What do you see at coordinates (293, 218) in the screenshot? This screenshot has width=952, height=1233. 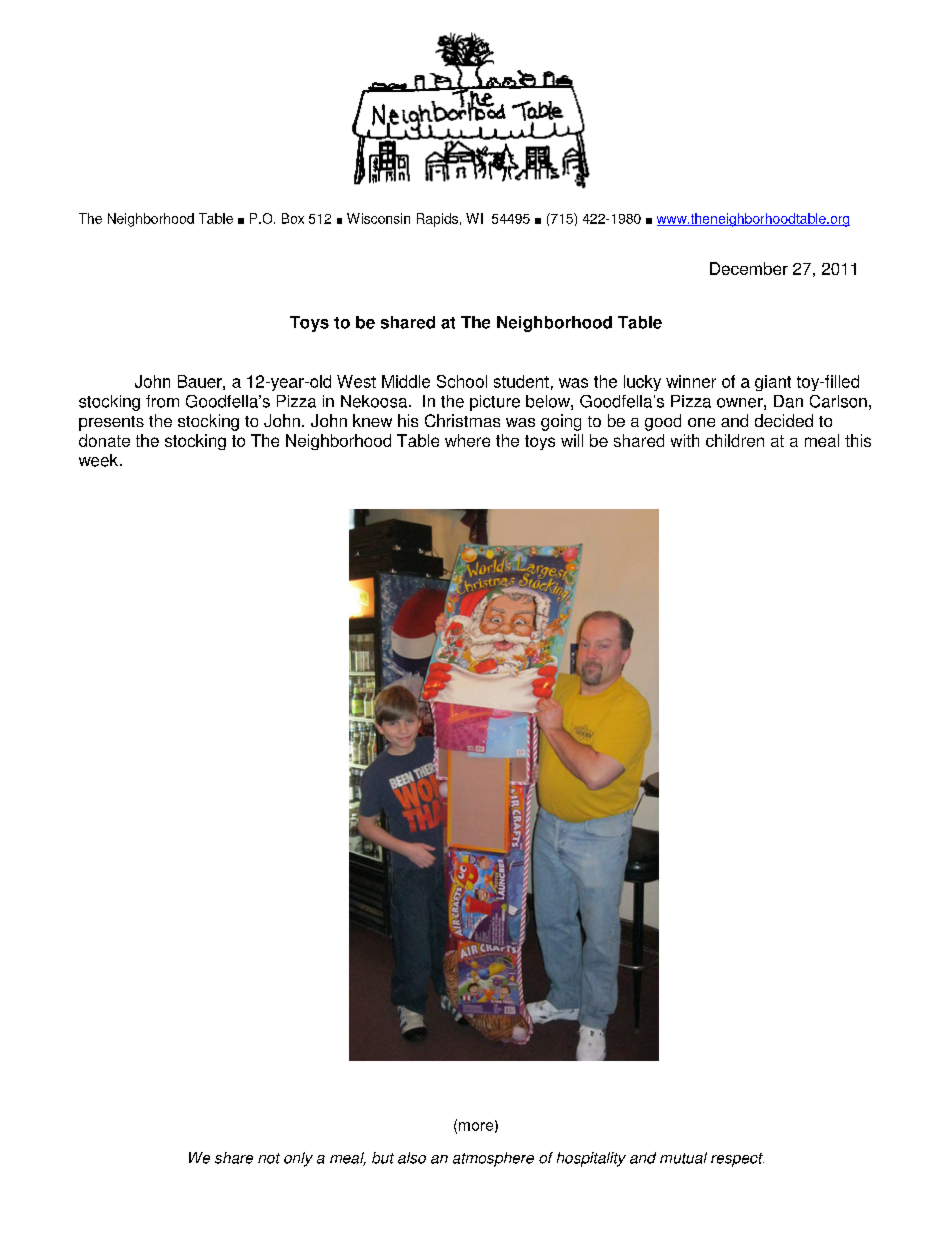 I see `Box` at bounding box center [293, 218].
